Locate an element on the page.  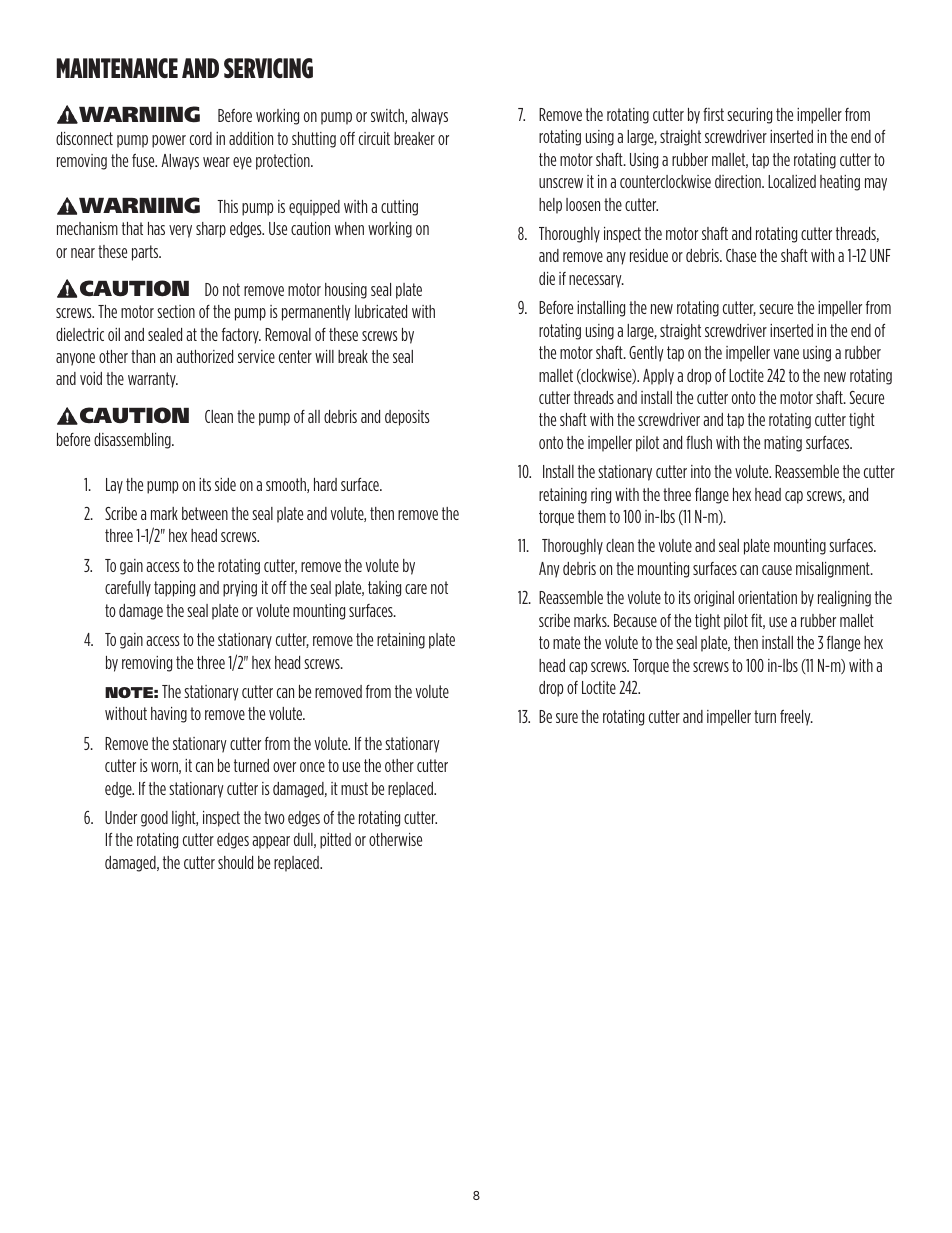
than is located at coordinates (143, 356).
